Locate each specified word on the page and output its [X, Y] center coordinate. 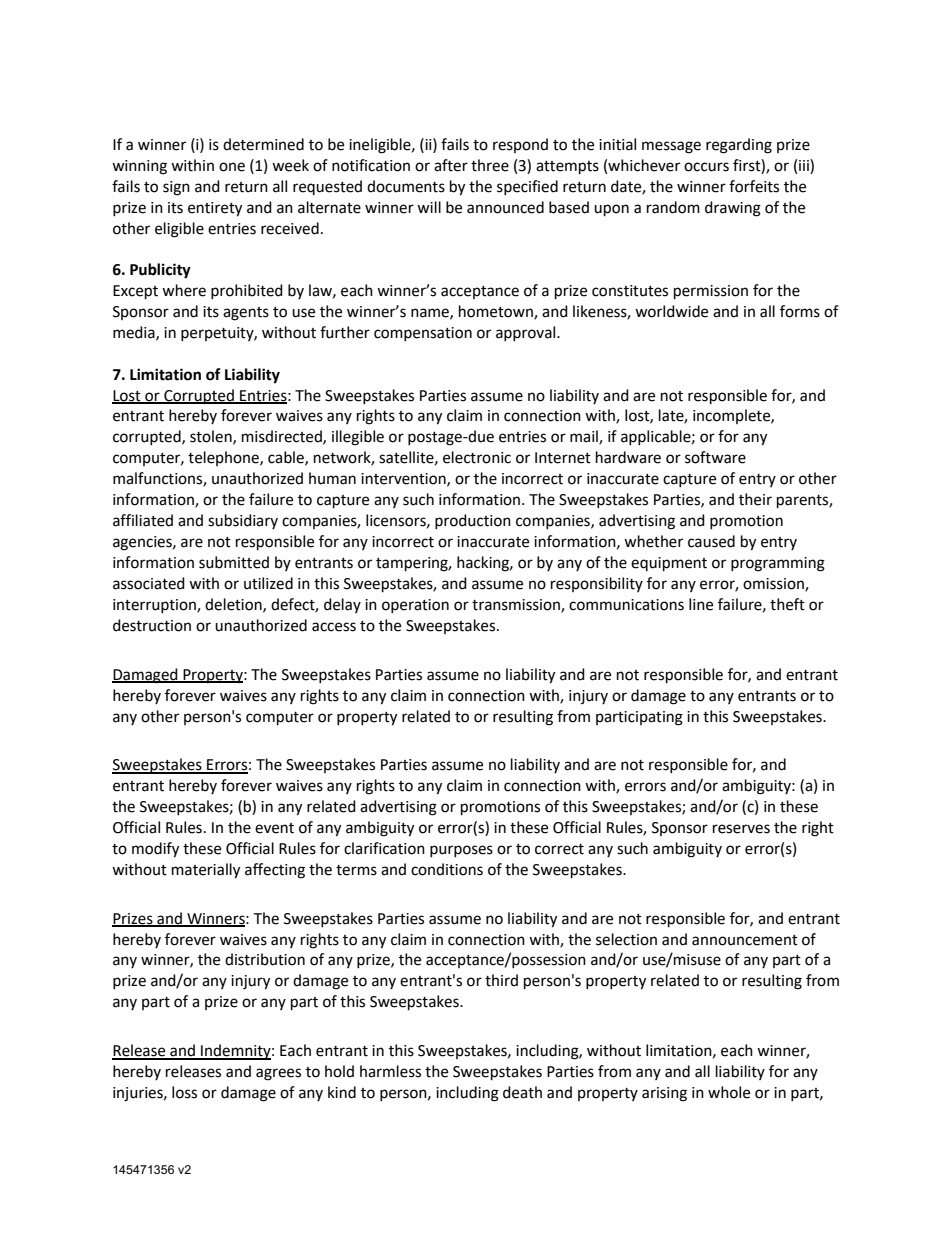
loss [184, 1092]
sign [176, 188]
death [522, 1092]
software [715, 457]
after [451, 165]
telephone [224, 458]
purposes [461, 851]
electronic [477, 457]
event [274, 828]
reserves [741, 829]
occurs [706, 167]
